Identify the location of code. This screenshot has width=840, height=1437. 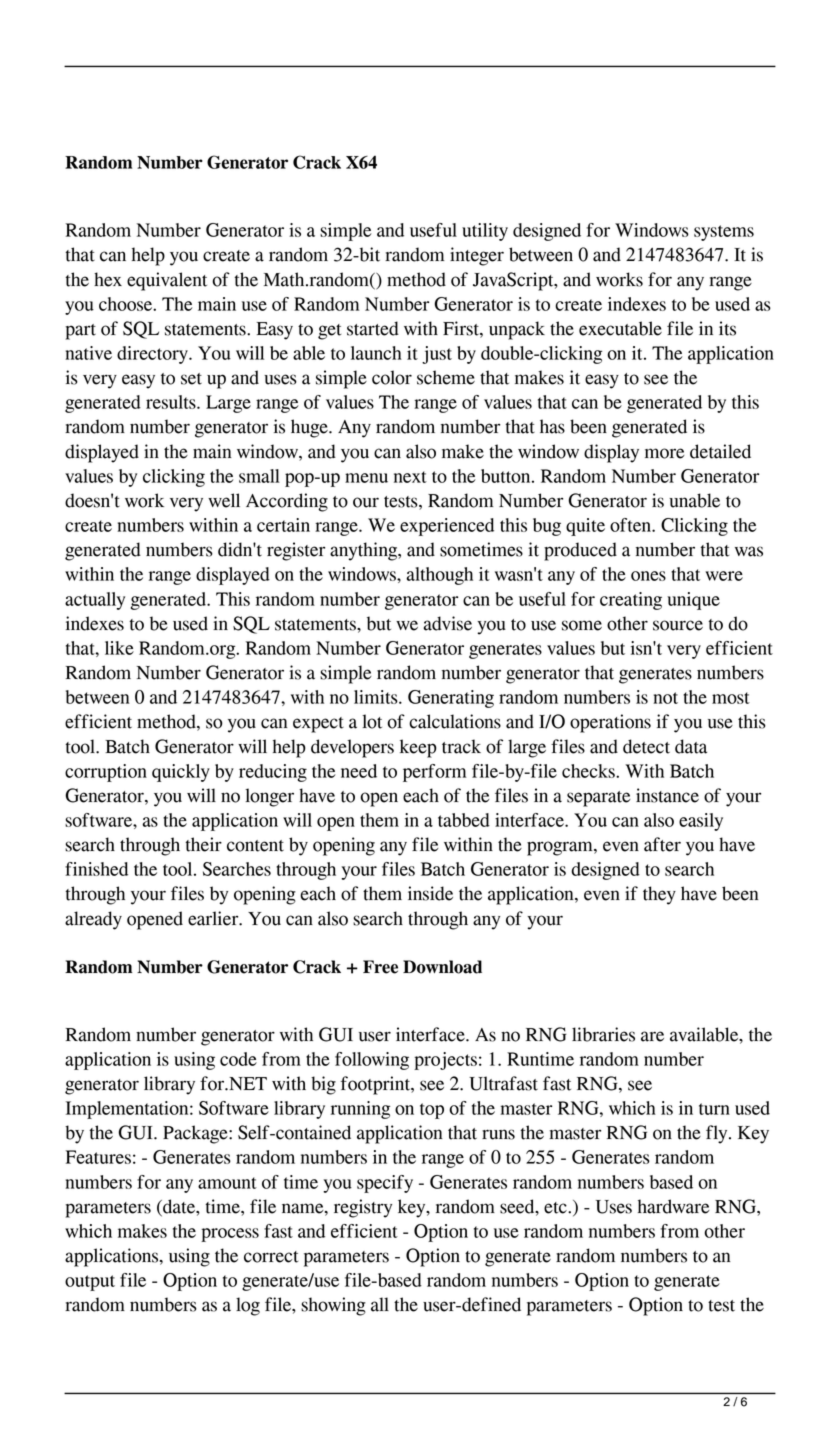
(238, 1059).
